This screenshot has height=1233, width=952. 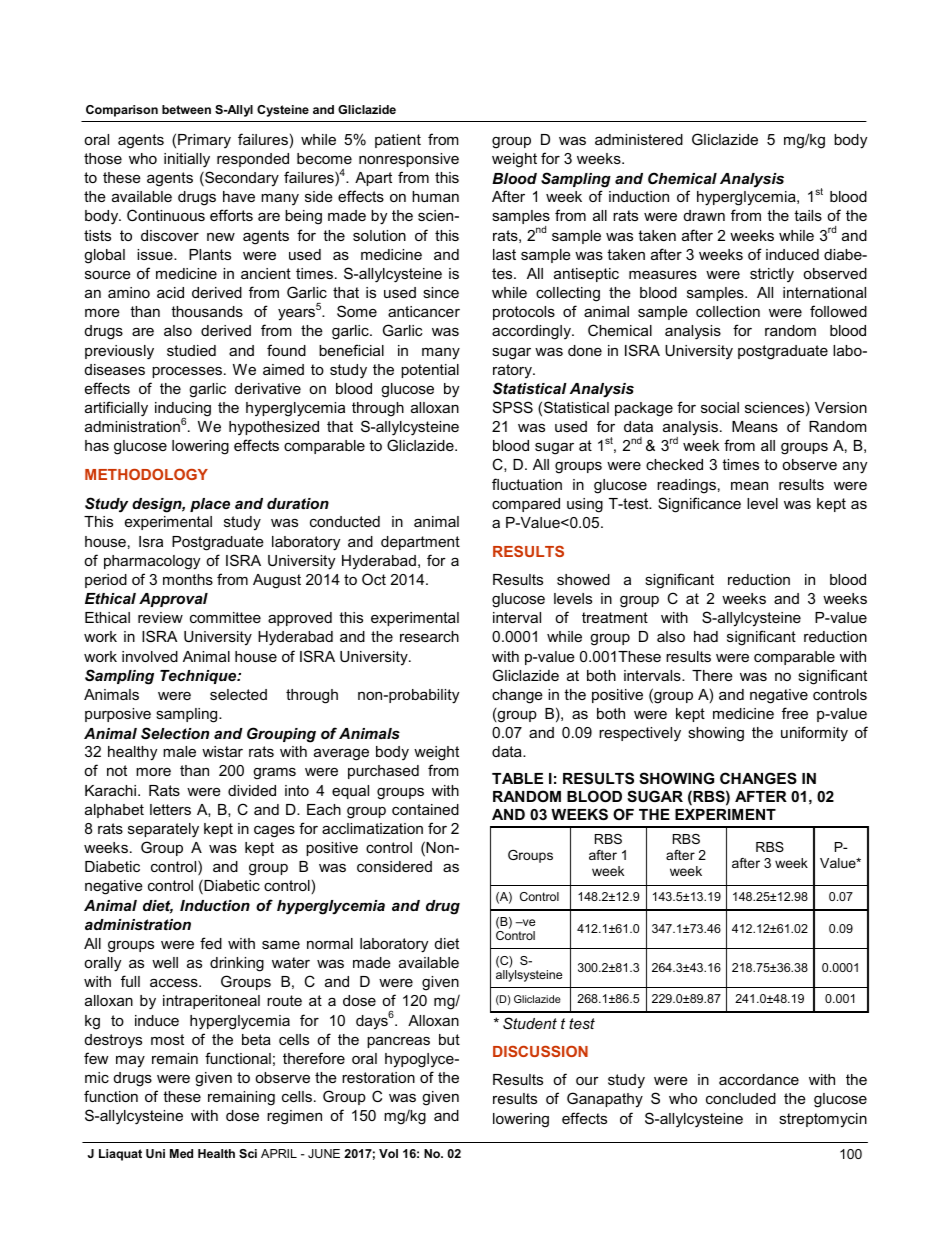 What do you see at coordinates (639, 139) in the screenshot?
I see `administered` at bounding box center [639, 139].
